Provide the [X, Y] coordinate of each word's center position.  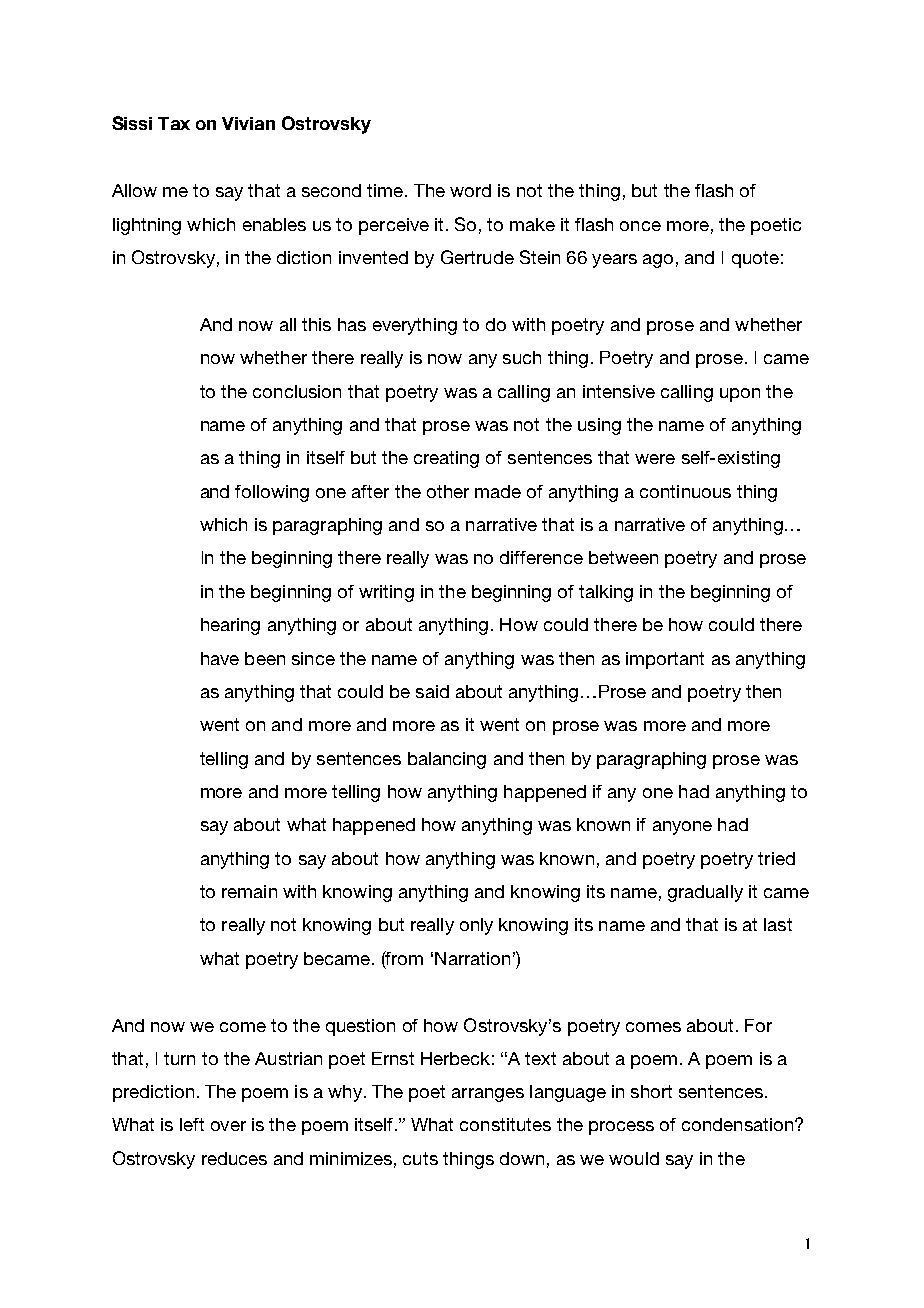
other [448, 491]
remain [249, 891]
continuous [685, 491]
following [272, 493]
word [470, 190]
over [228, 1126]
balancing [447, 760]
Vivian [248, 123]
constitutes [505, 1124]
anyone [682, 828]
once [640, 226]
